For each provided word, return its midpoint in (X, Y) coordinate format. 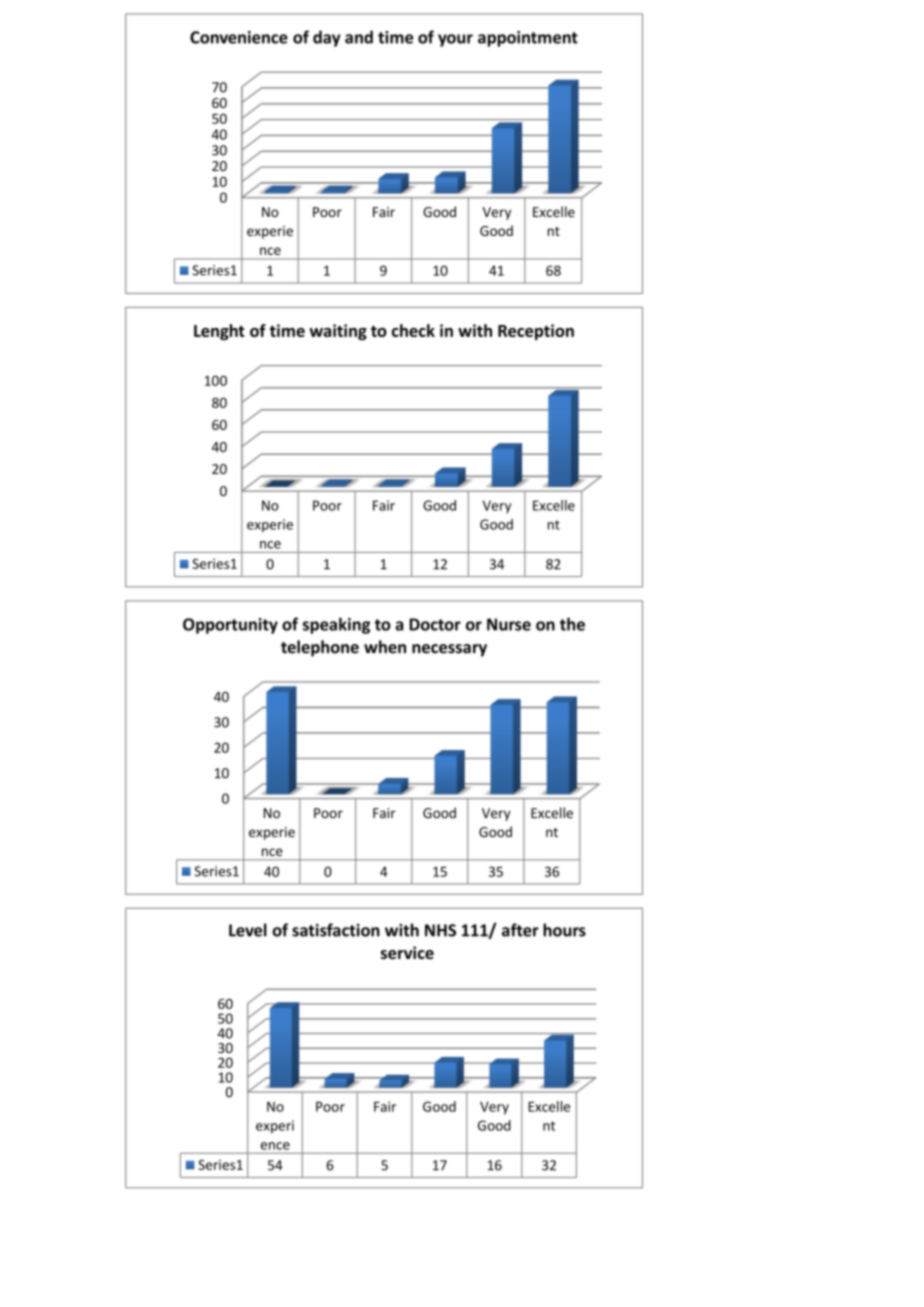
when (385, 647)
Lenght (219, 332)
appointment (528, 39)
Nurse (509, 624)
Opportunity (230, 626)
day (326, 38)
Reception (536, 332)
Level (248, 930)
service (407, 952)
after (520, 930)
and (359, 37)
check (413, 330)
